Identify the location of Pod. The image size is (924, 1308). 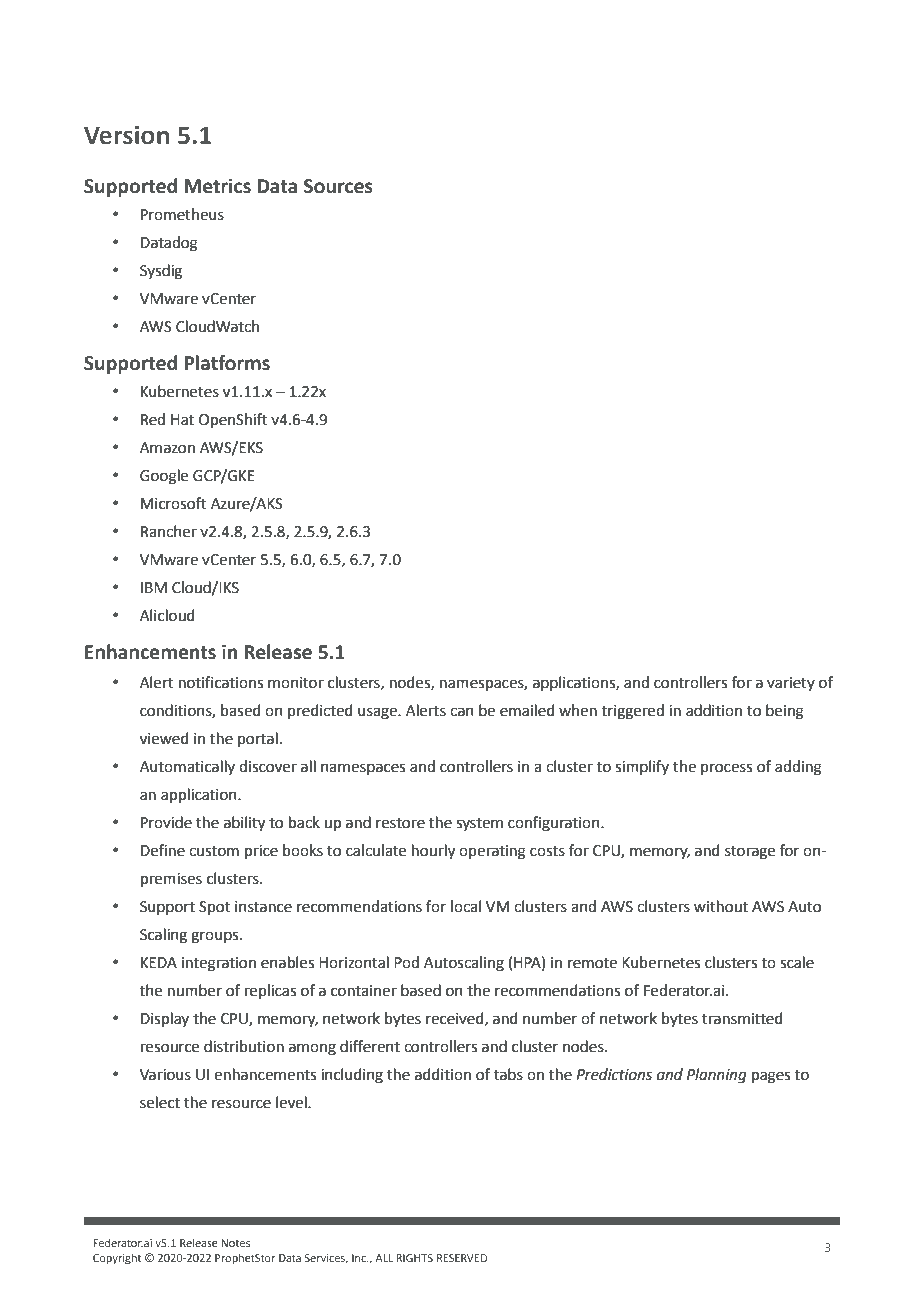
(406, 962).
